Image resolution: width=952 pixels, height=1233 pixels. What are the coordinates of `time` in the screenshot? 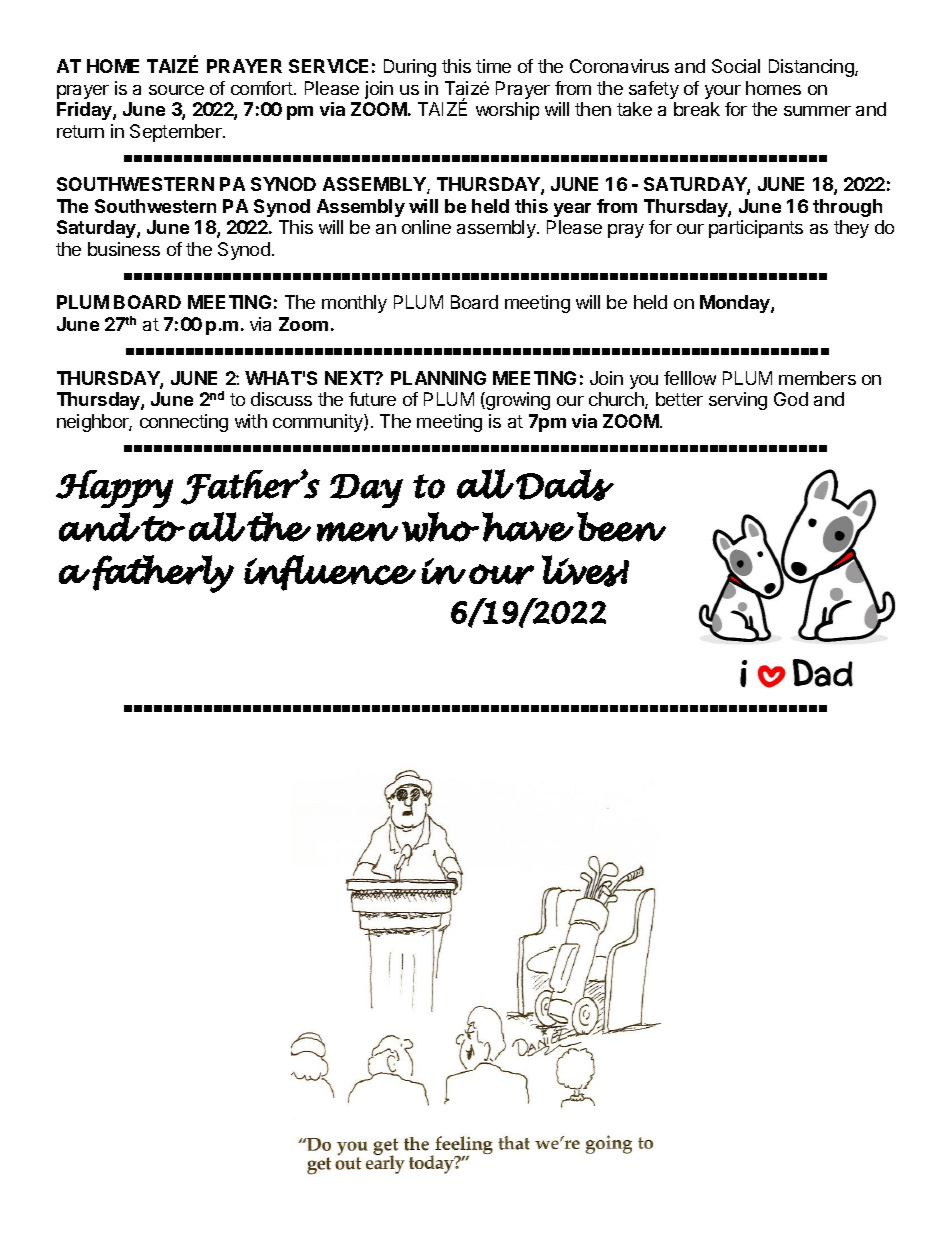 It's located at (493, 66).
